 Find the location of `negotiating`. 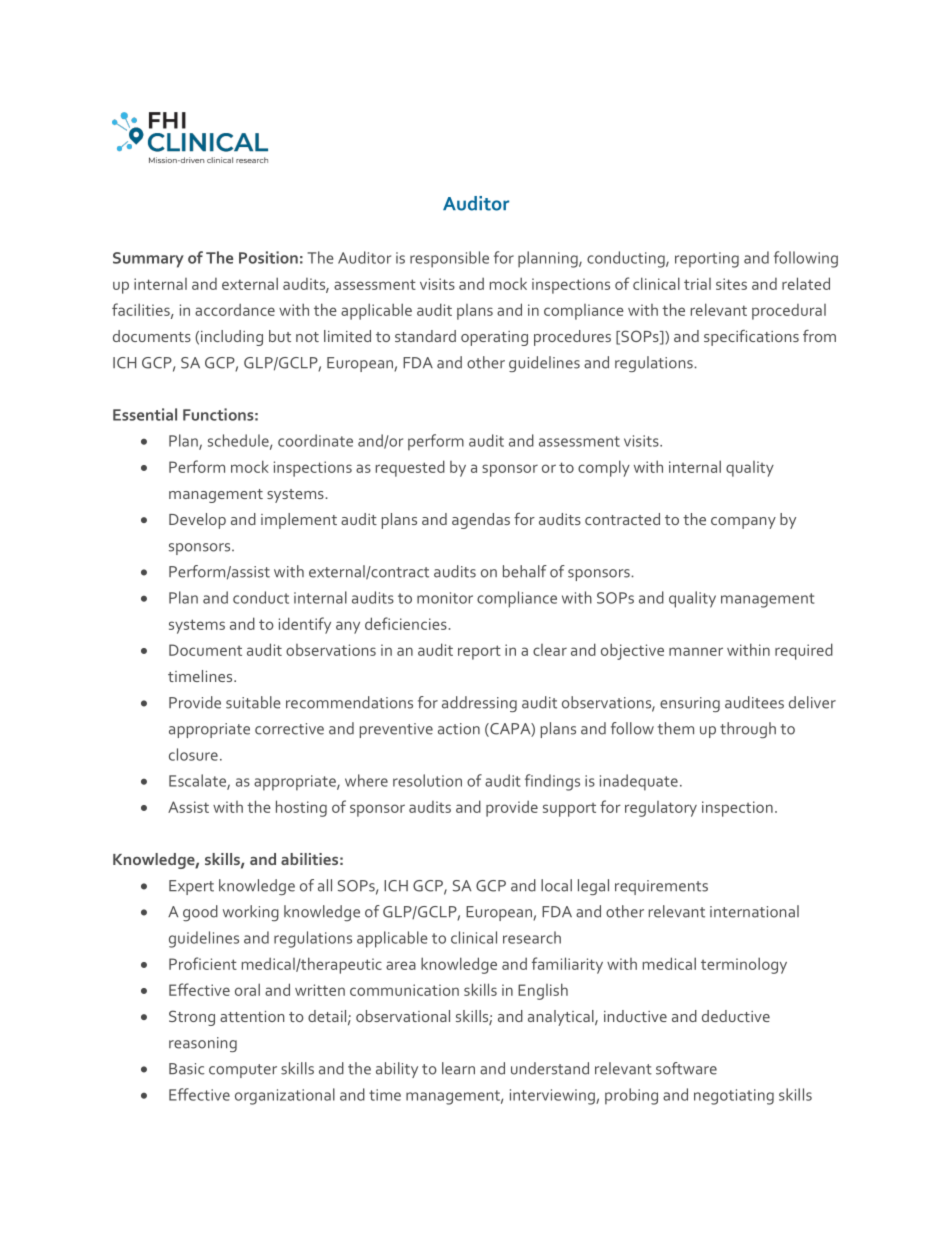

negotiating is located at coordinates (734, 1097).
